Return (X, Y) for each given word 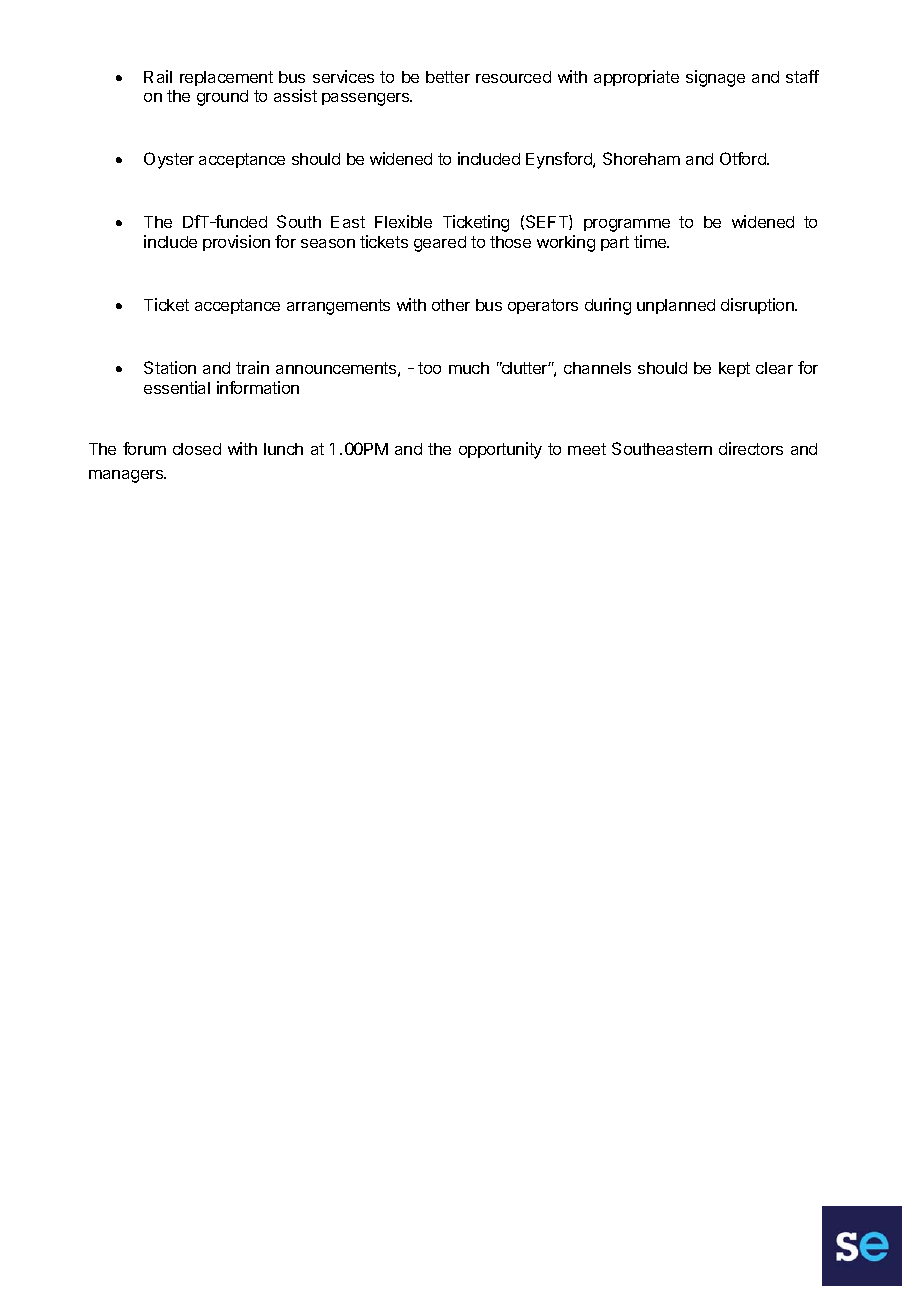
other (451, 305)
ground (222, 98)
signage (715, 78)
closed (197, 449)
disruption (758, 306)
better (448, 77)
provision (236, 243)
